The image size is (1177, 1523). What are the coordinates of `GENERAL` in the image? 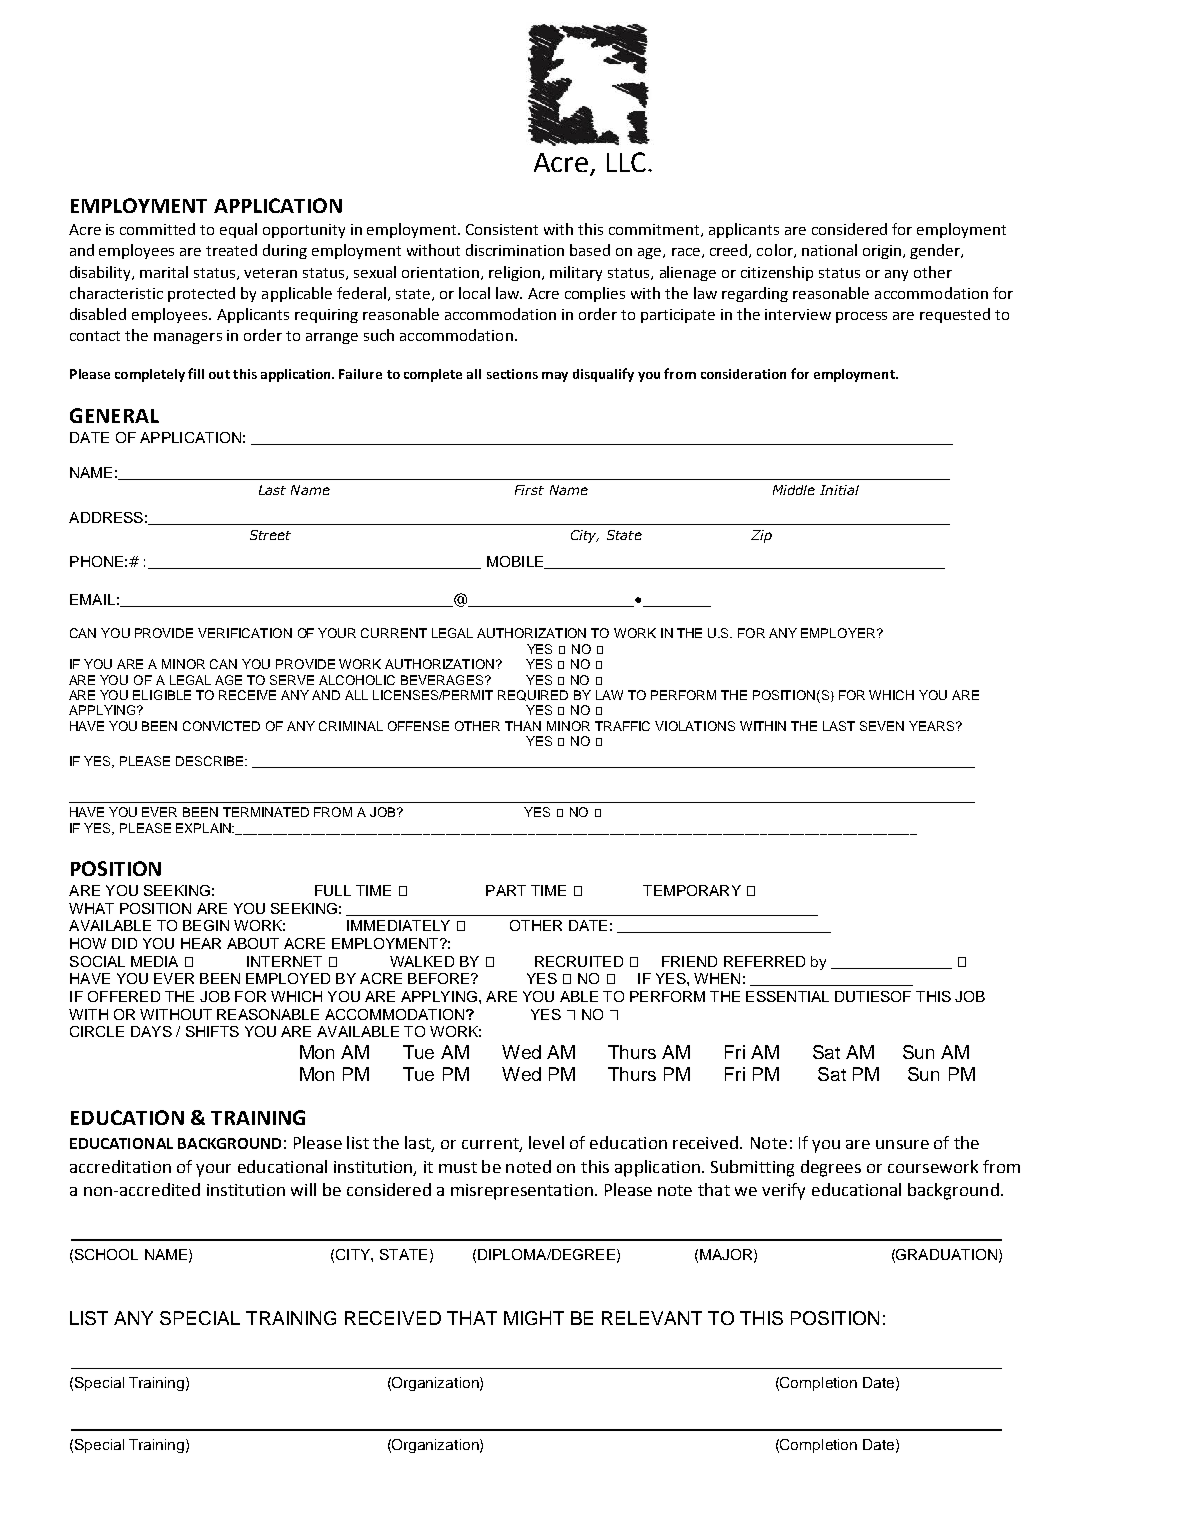 It's located at (114, 415).
